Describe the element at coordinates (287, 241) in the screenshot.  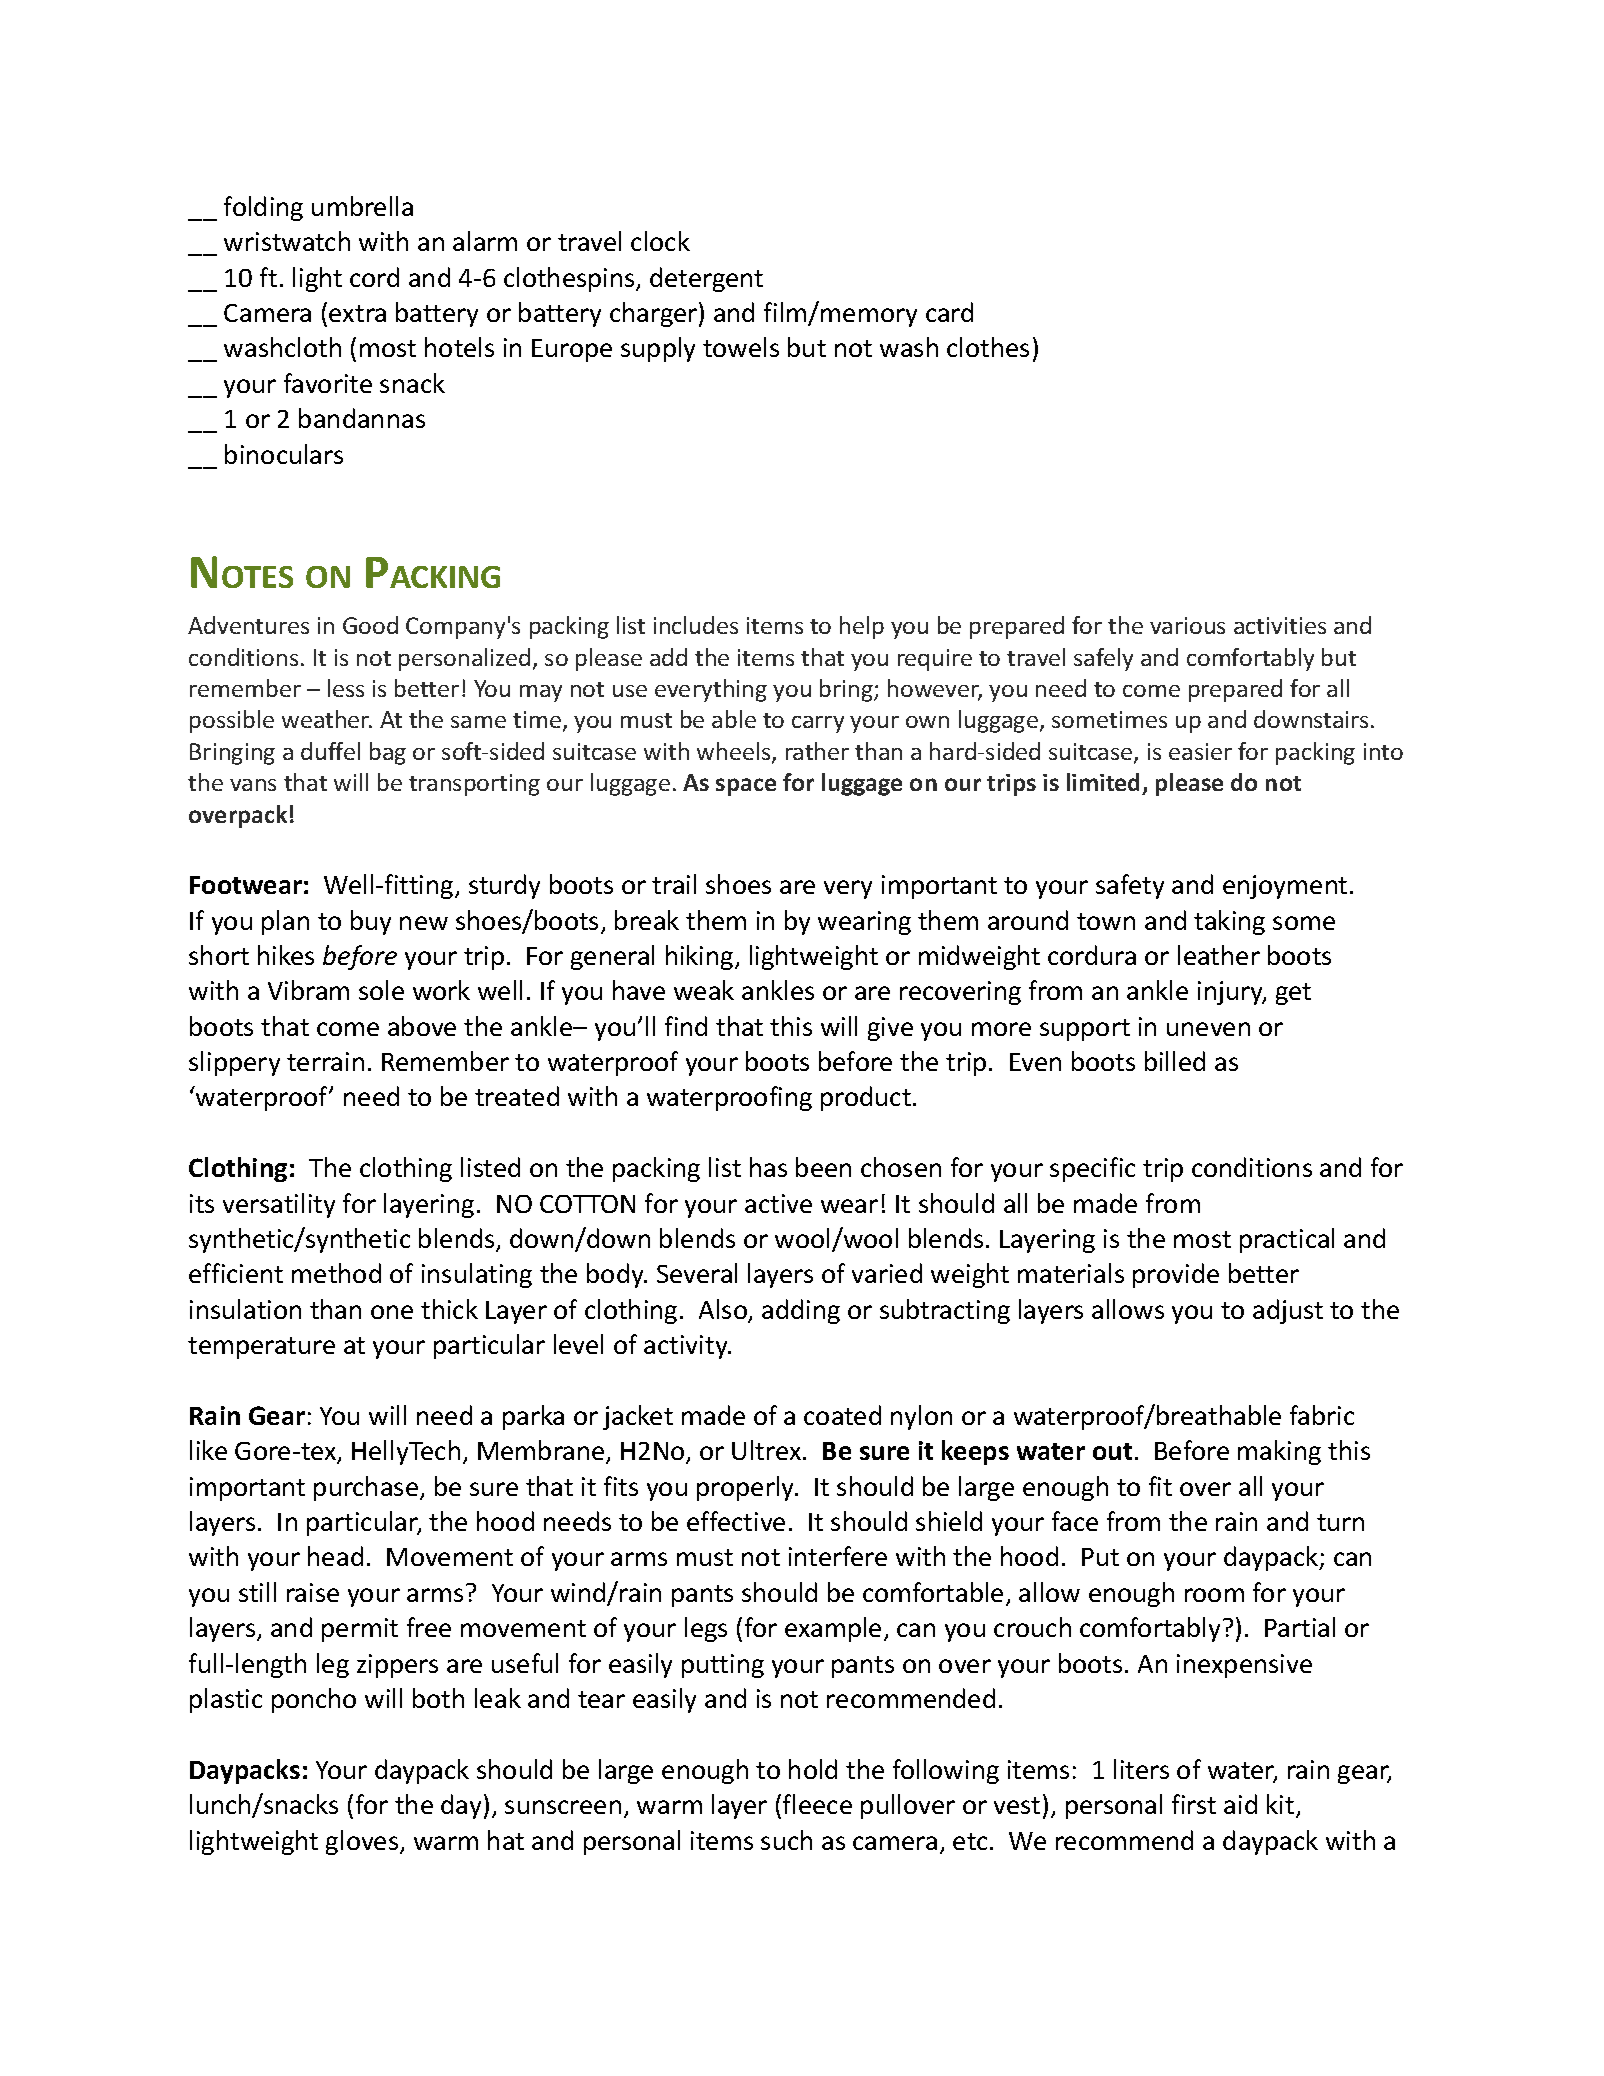
I see `wristwatch` at that location.
